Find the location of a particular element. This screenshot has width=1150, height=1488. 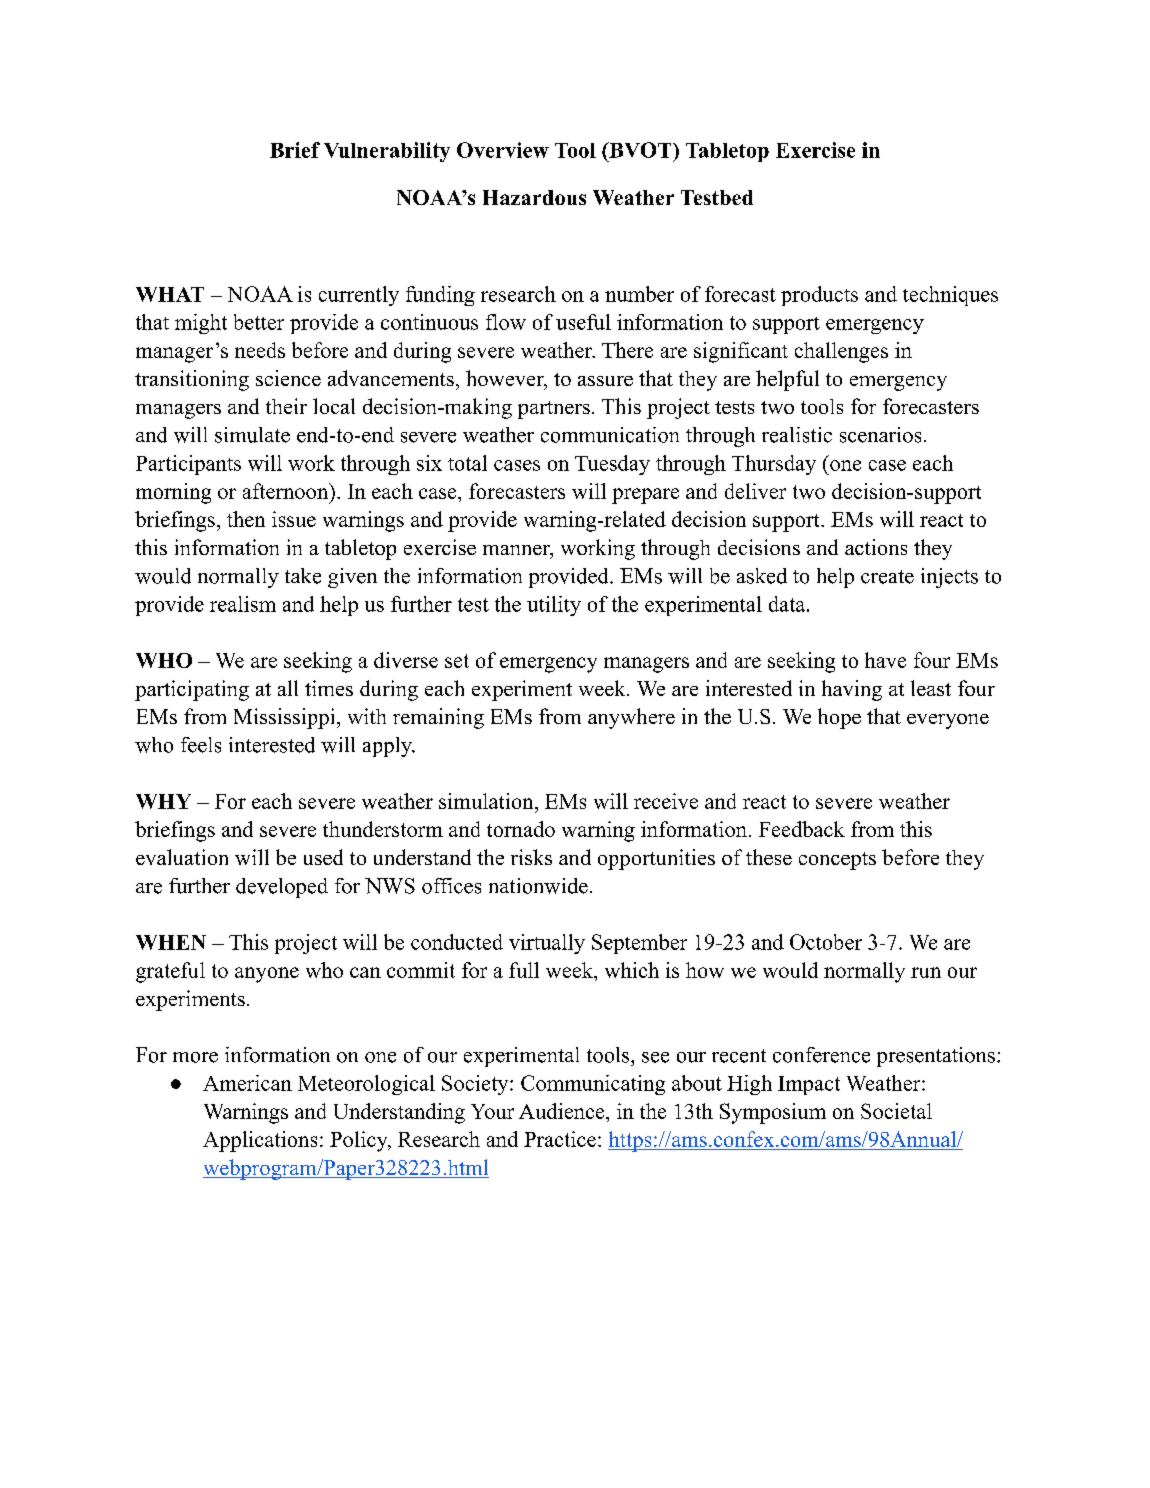

Vulnerability is located at coordinates (387, 152).
